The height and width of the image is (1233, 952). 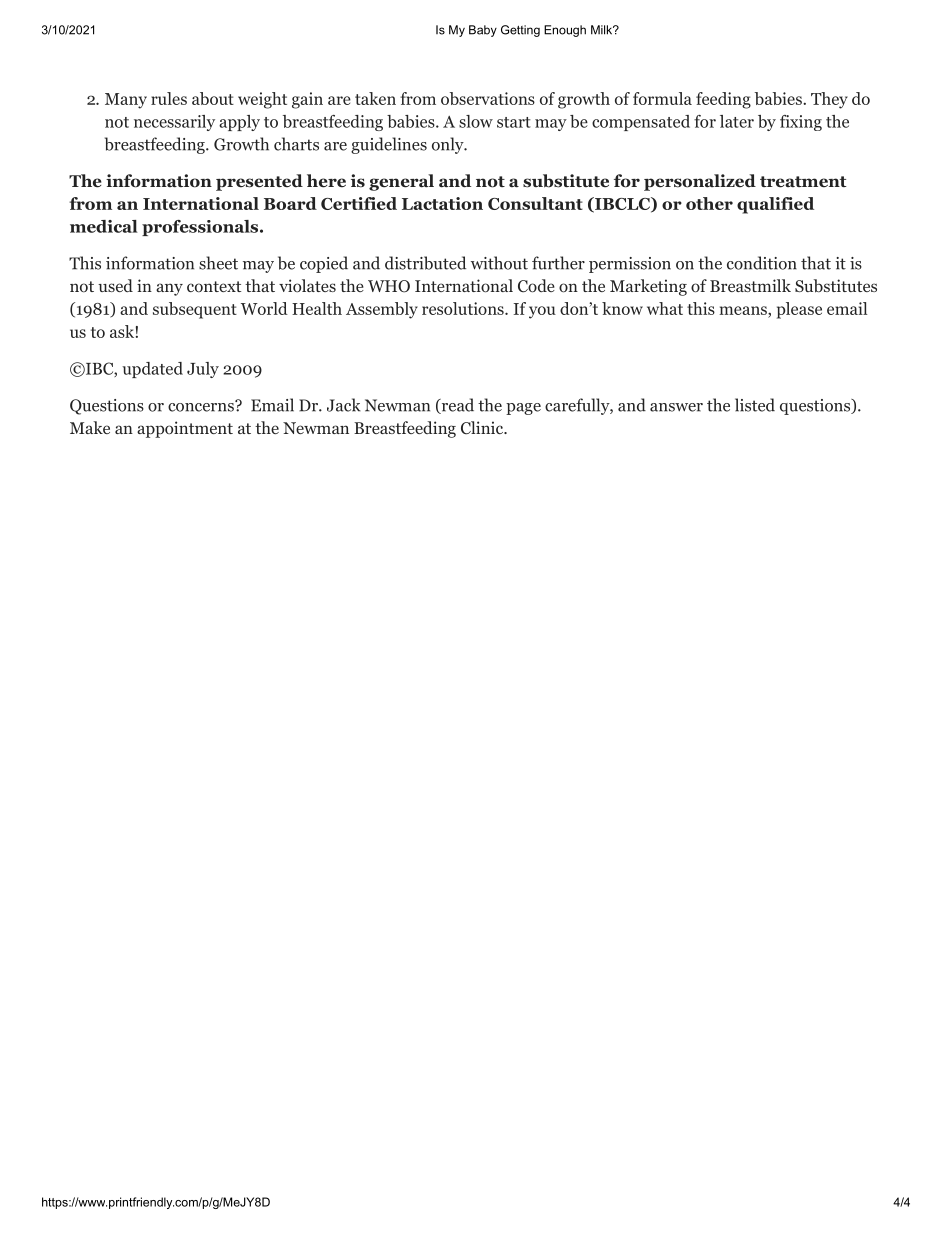 What do you see at coordinates (483, 31) in the image?
I see `Baby` at bounding box center [483, 31].
